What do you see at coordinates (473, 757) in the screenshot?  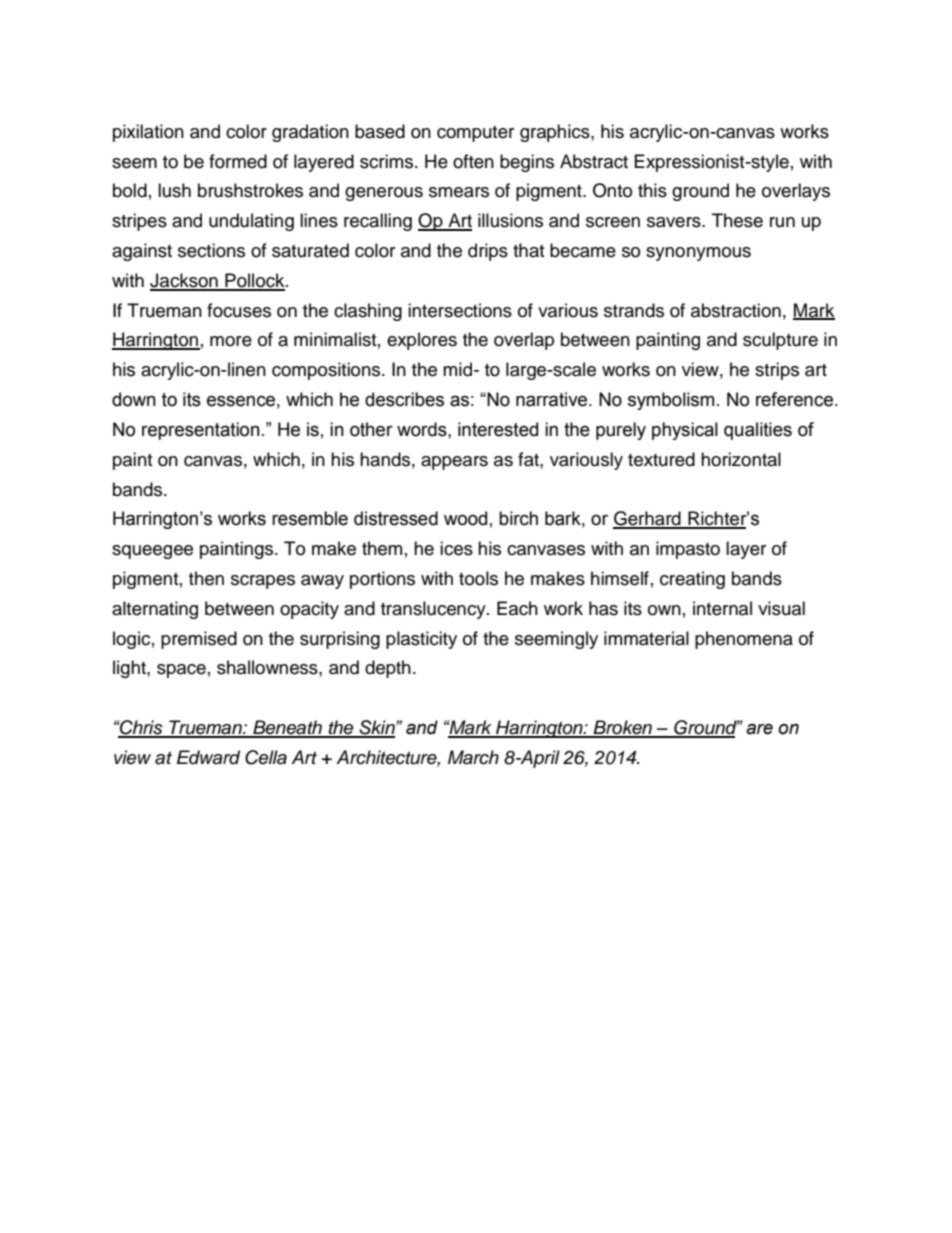 I see `March` at bounding box center [473, 757].
